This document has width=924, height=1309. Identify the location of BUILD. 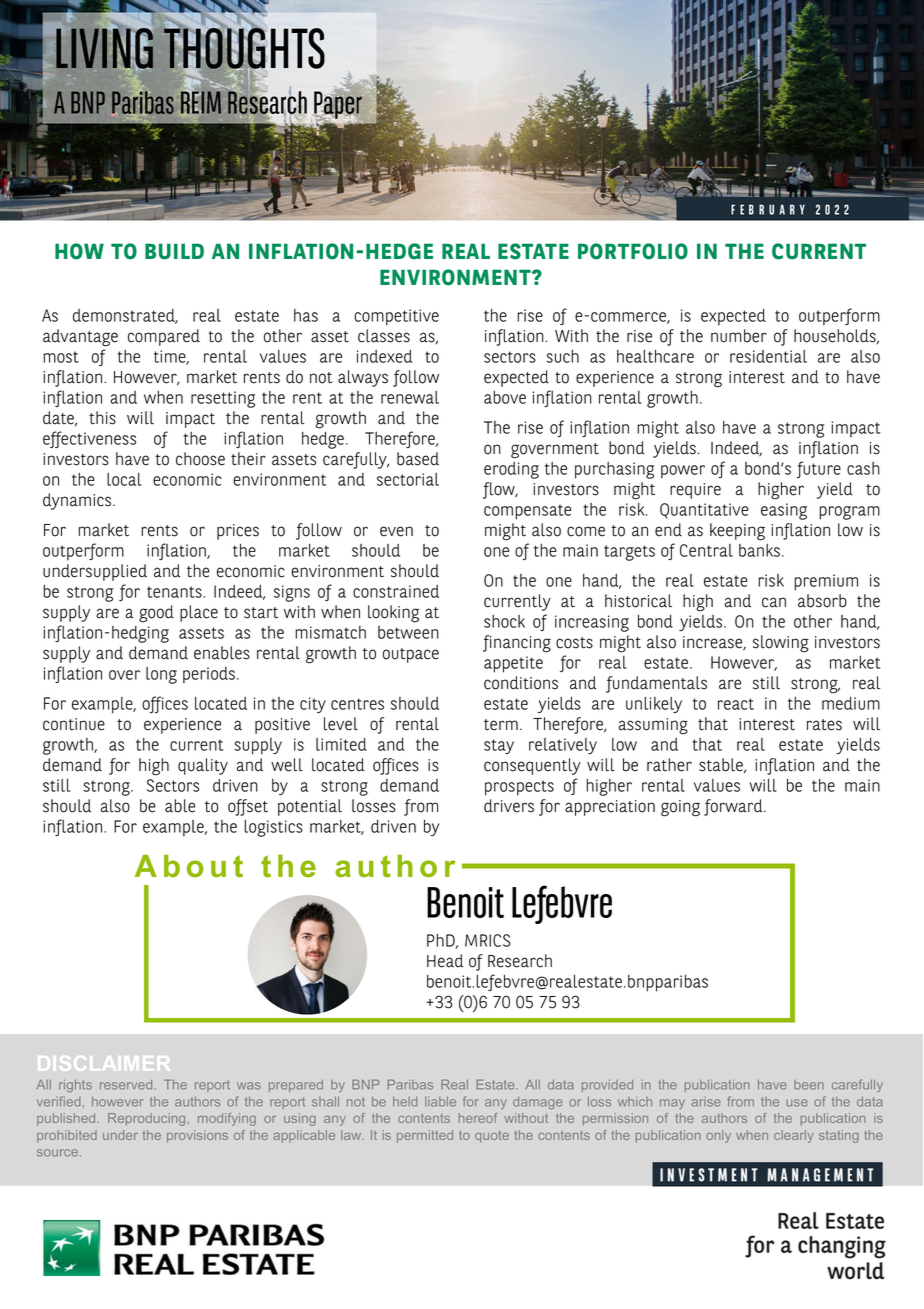
(174, 251).
